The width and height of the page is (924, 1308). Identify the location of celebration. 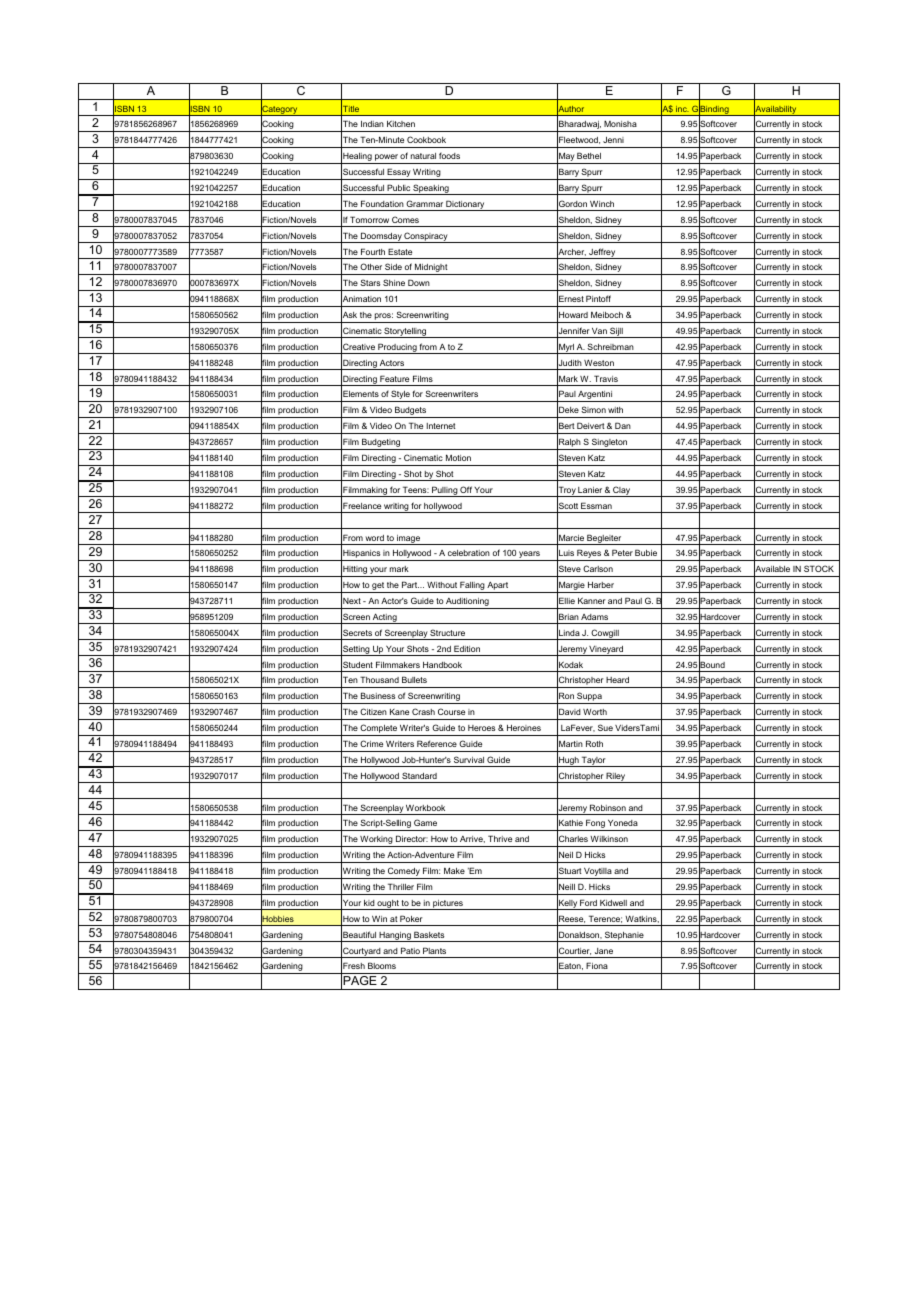
(469, 553).
